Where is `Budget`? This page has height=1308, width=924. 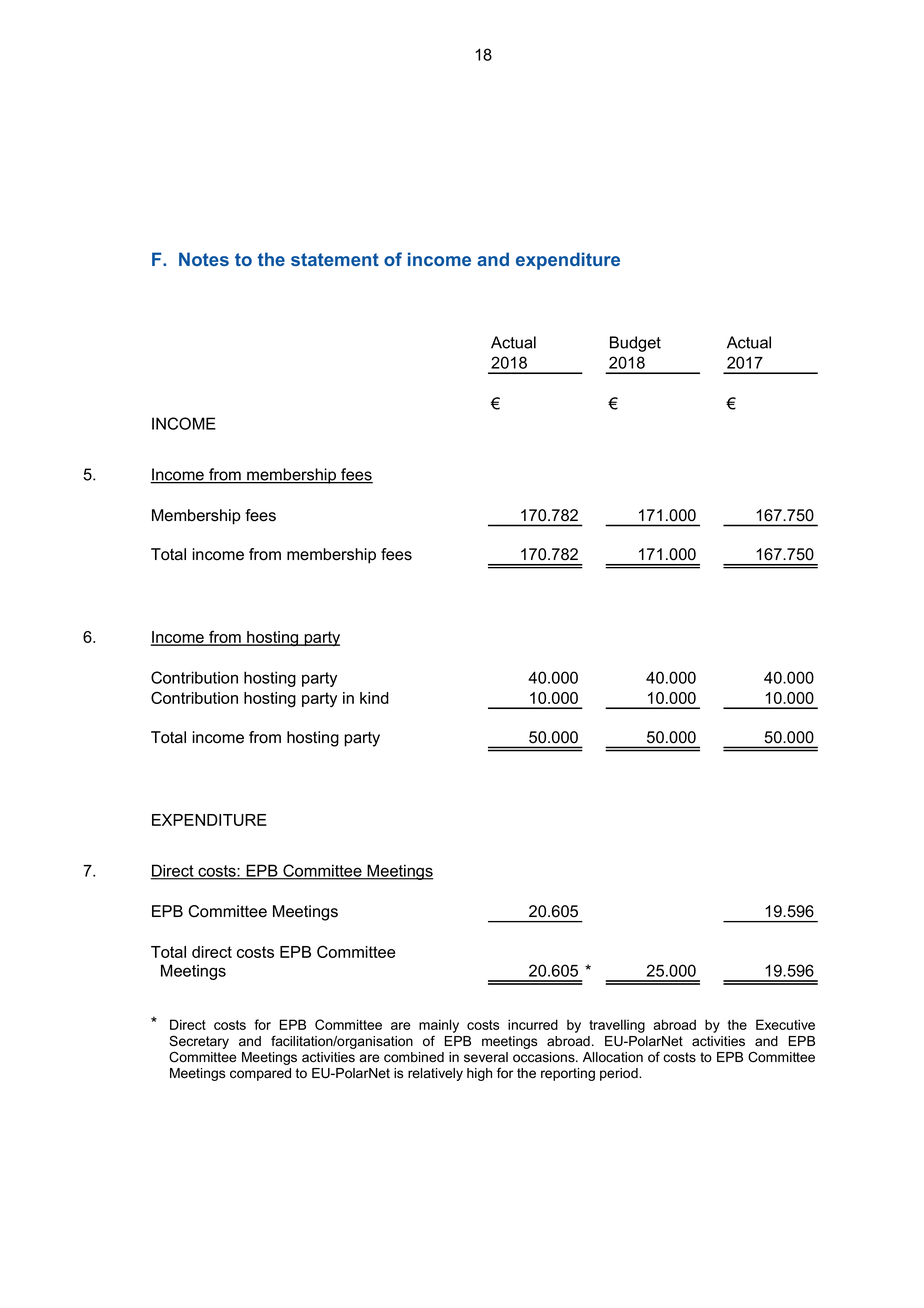 Budget is located at coordinates (635, 344).
